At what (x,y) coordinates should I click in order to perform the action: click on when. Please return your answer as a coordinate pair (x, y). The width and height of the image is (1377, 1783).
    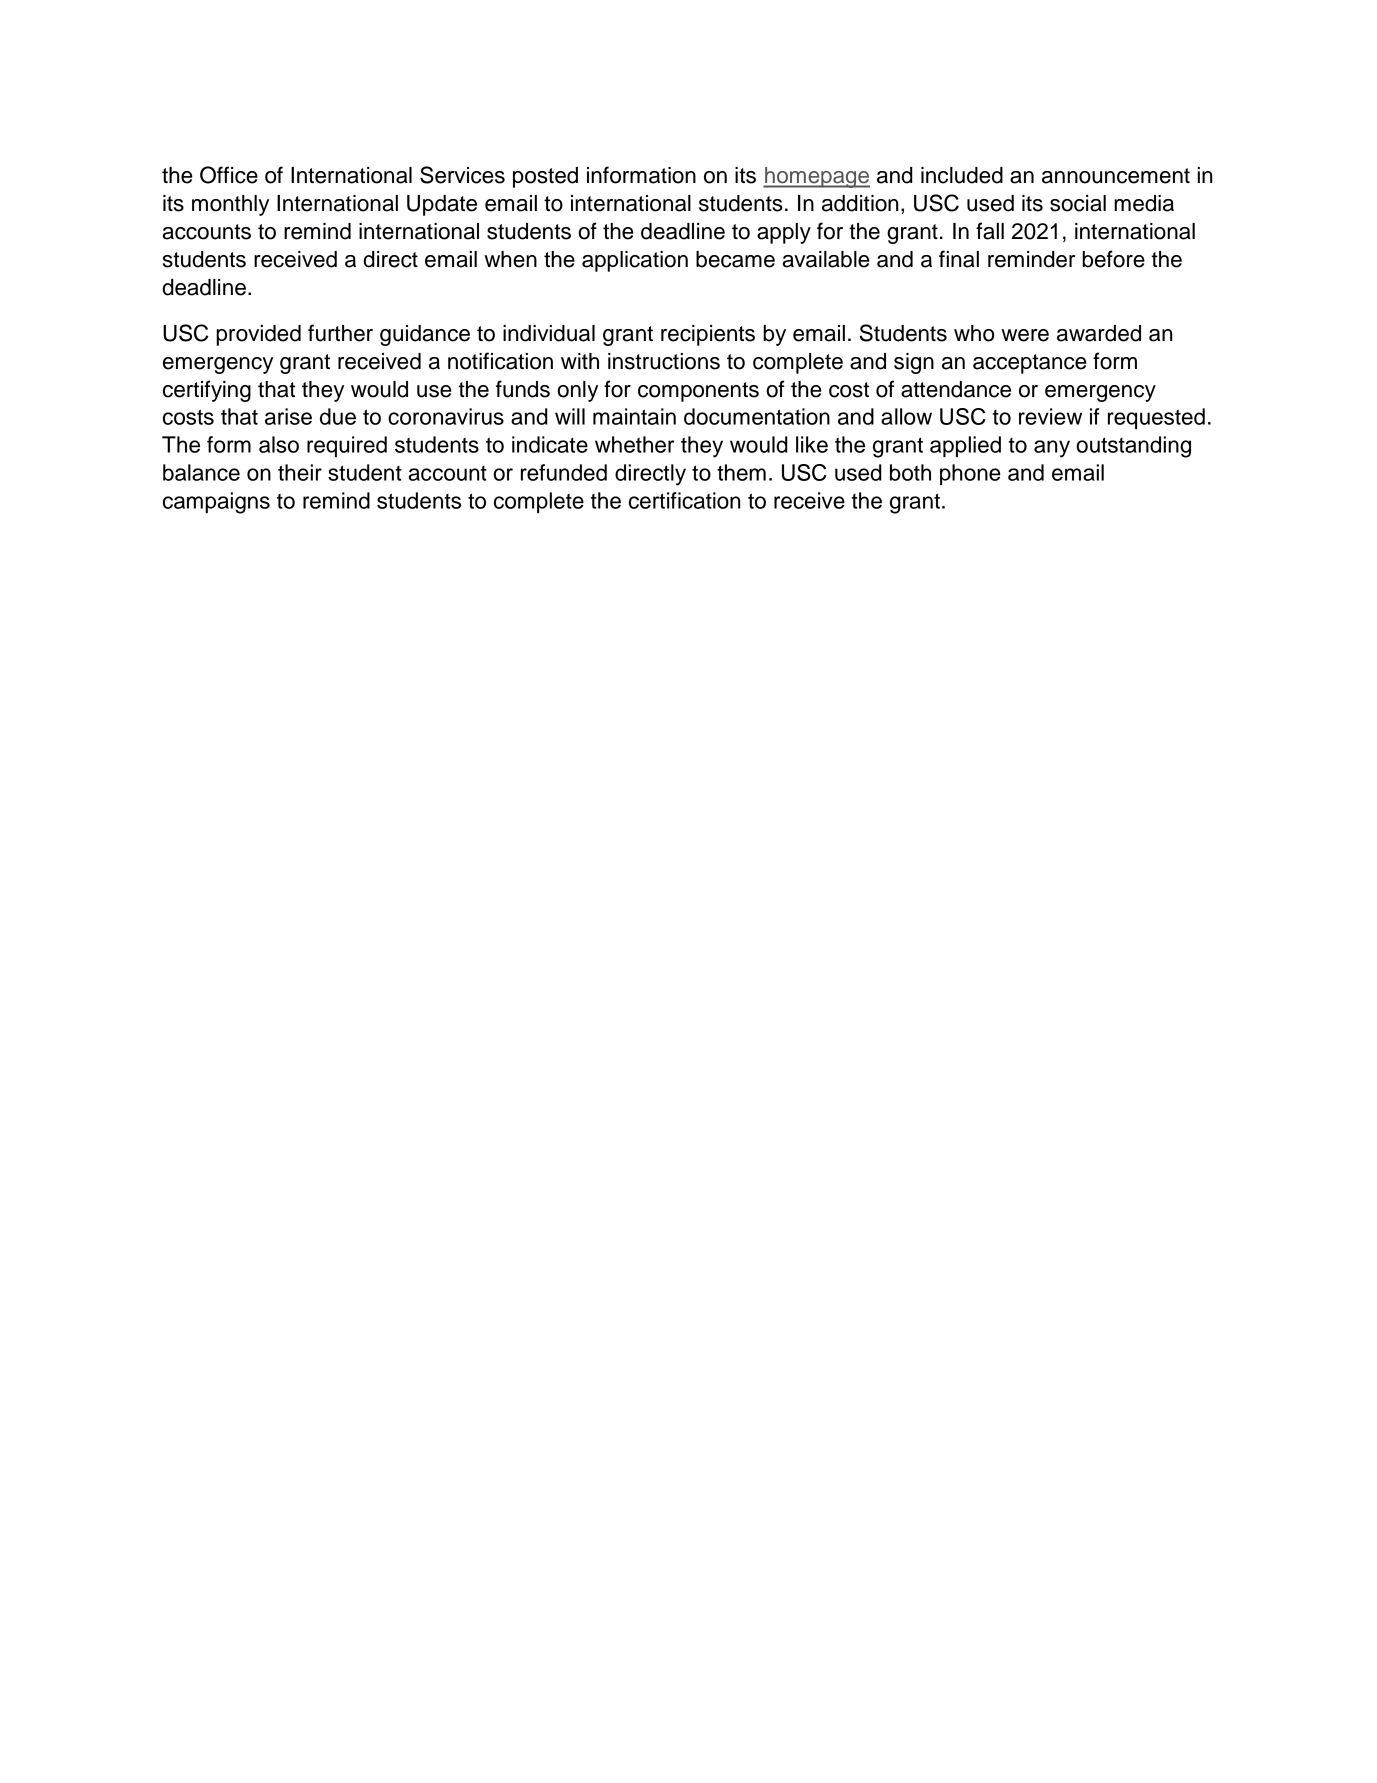
    Looking at the image, I should click on (510, 259).
